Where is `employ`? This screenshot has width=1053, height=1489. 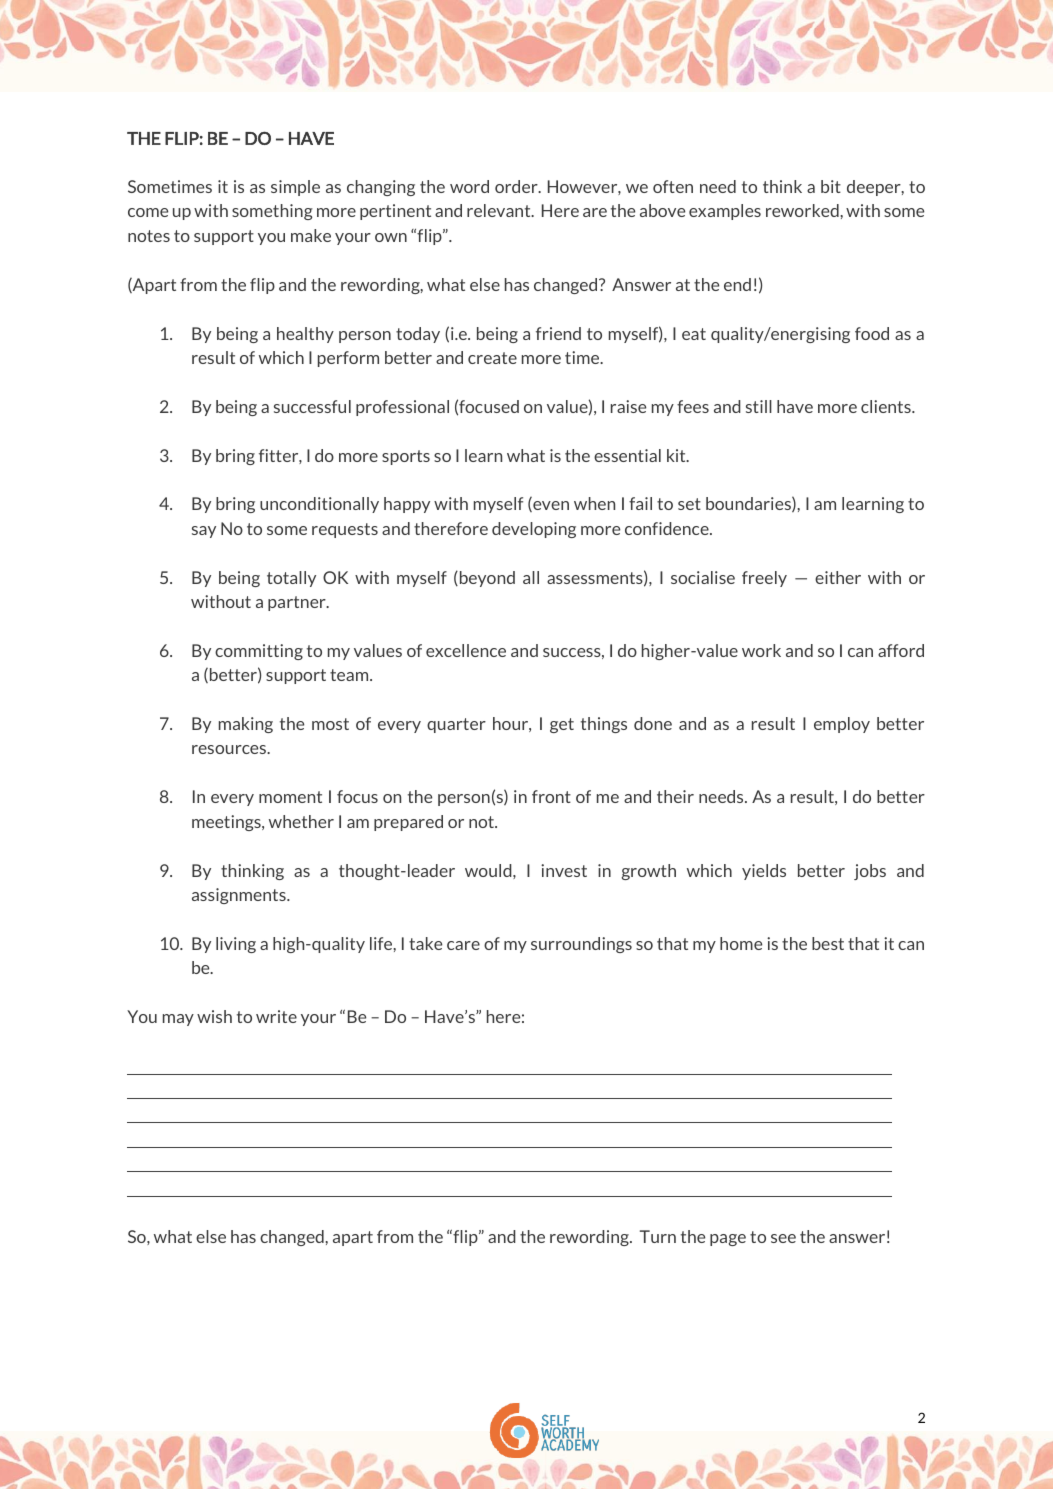
employ is located at coordinates (842, 725).
